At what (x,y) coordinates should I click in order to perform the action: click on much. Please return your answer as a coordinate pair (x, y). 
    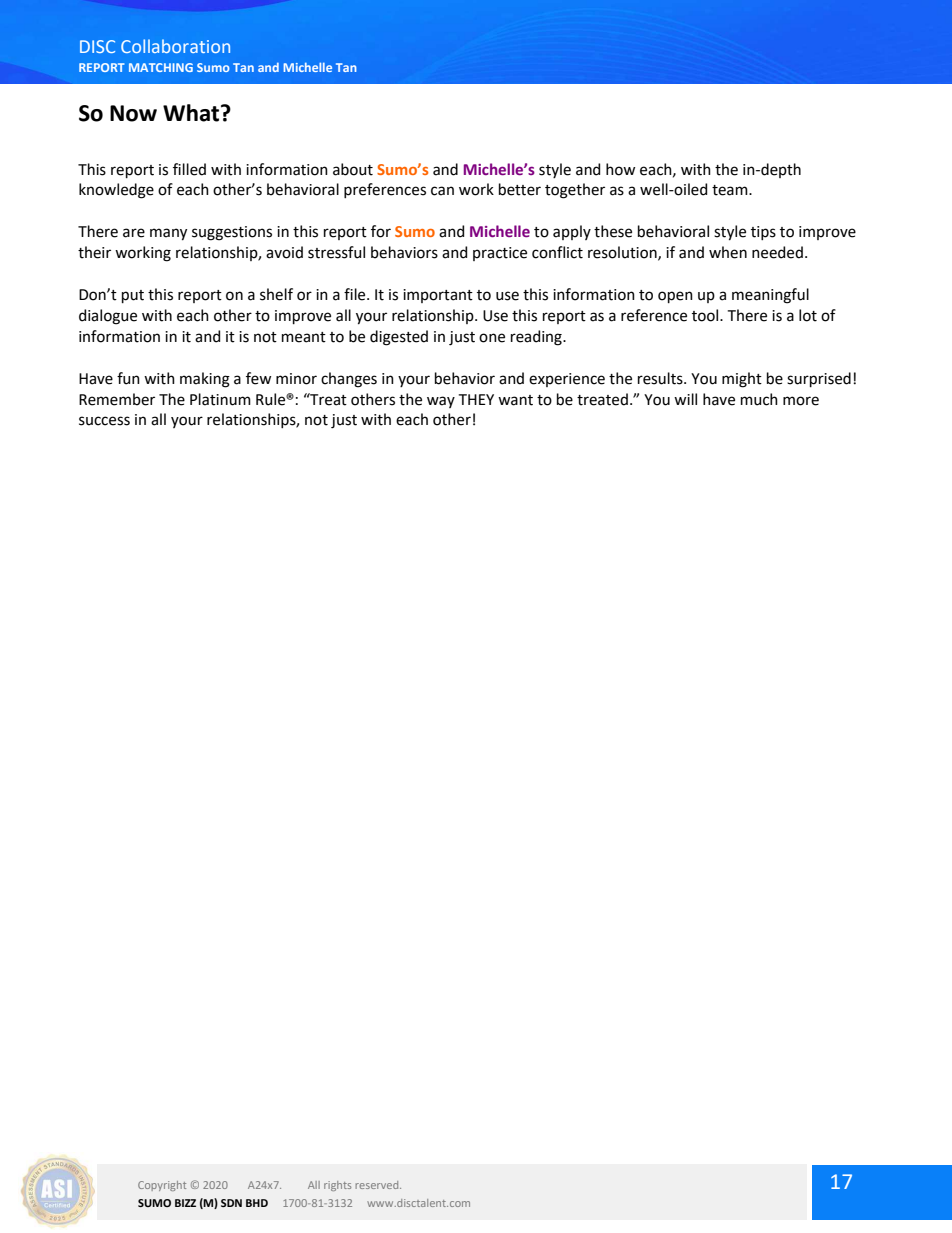
    Looking at the image, I should click on (759, 399).
